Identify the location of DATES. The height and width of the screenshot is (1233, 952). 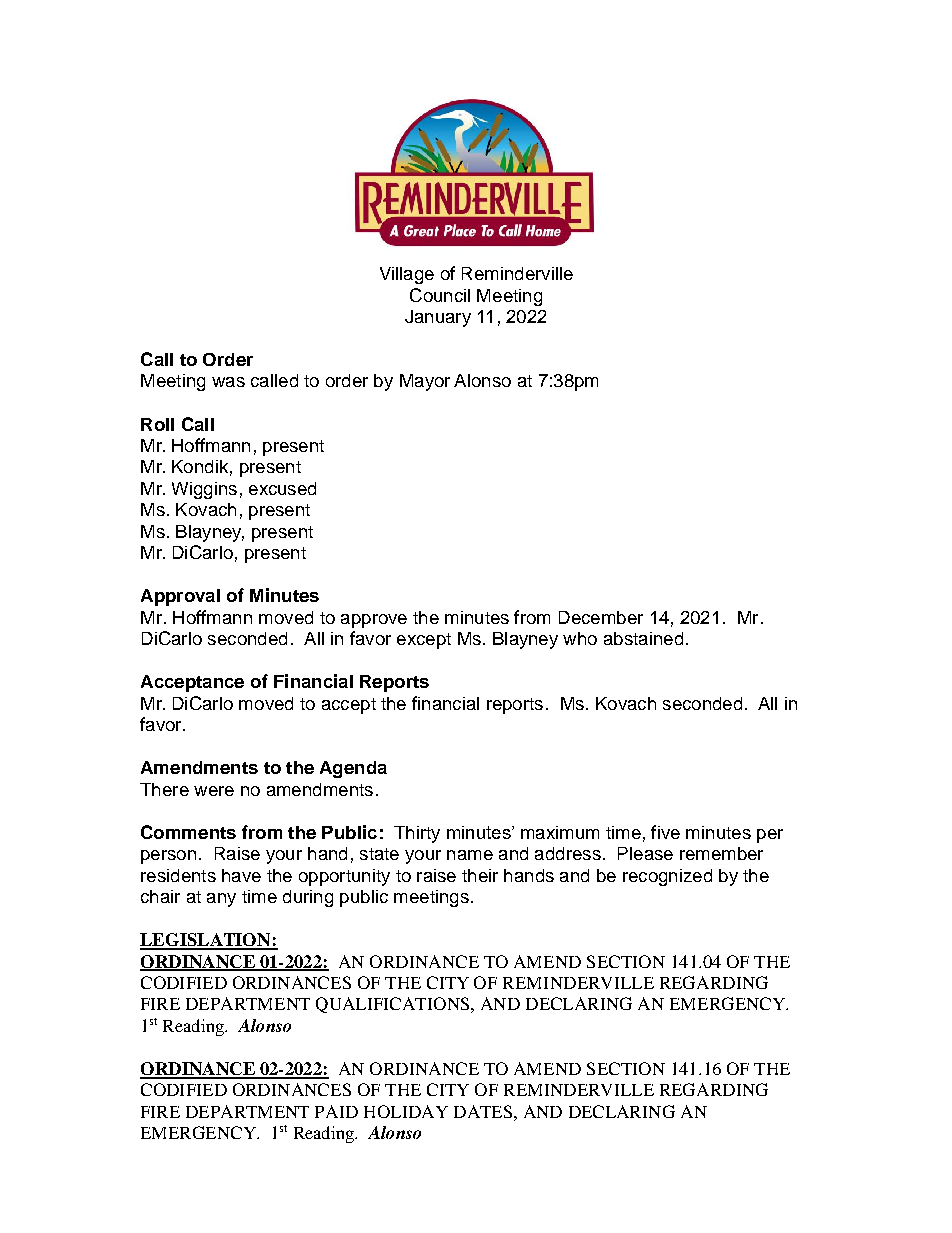
(483, 1111).
